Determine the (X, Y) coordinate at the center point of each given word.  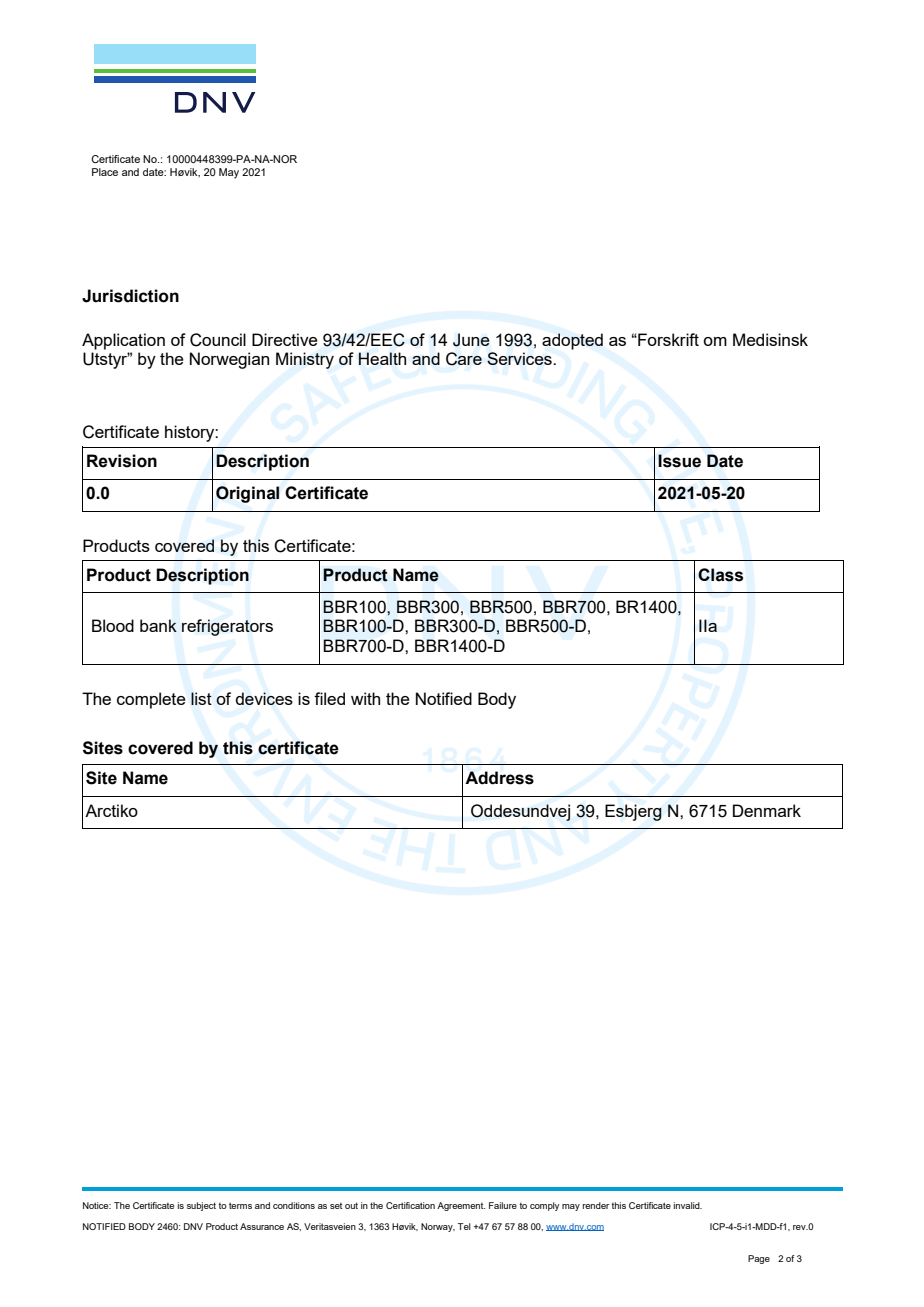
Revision (122, 461)
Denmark (767, 810)
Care (464, 359)
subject (201, 1206)
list (201, 698)
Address (499, 778)
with (365, 698)
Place (105, 172)
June (471, 340)
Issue (679, 461)
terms (240, 1205)
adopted (572, 341)
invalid (688, 1205)
